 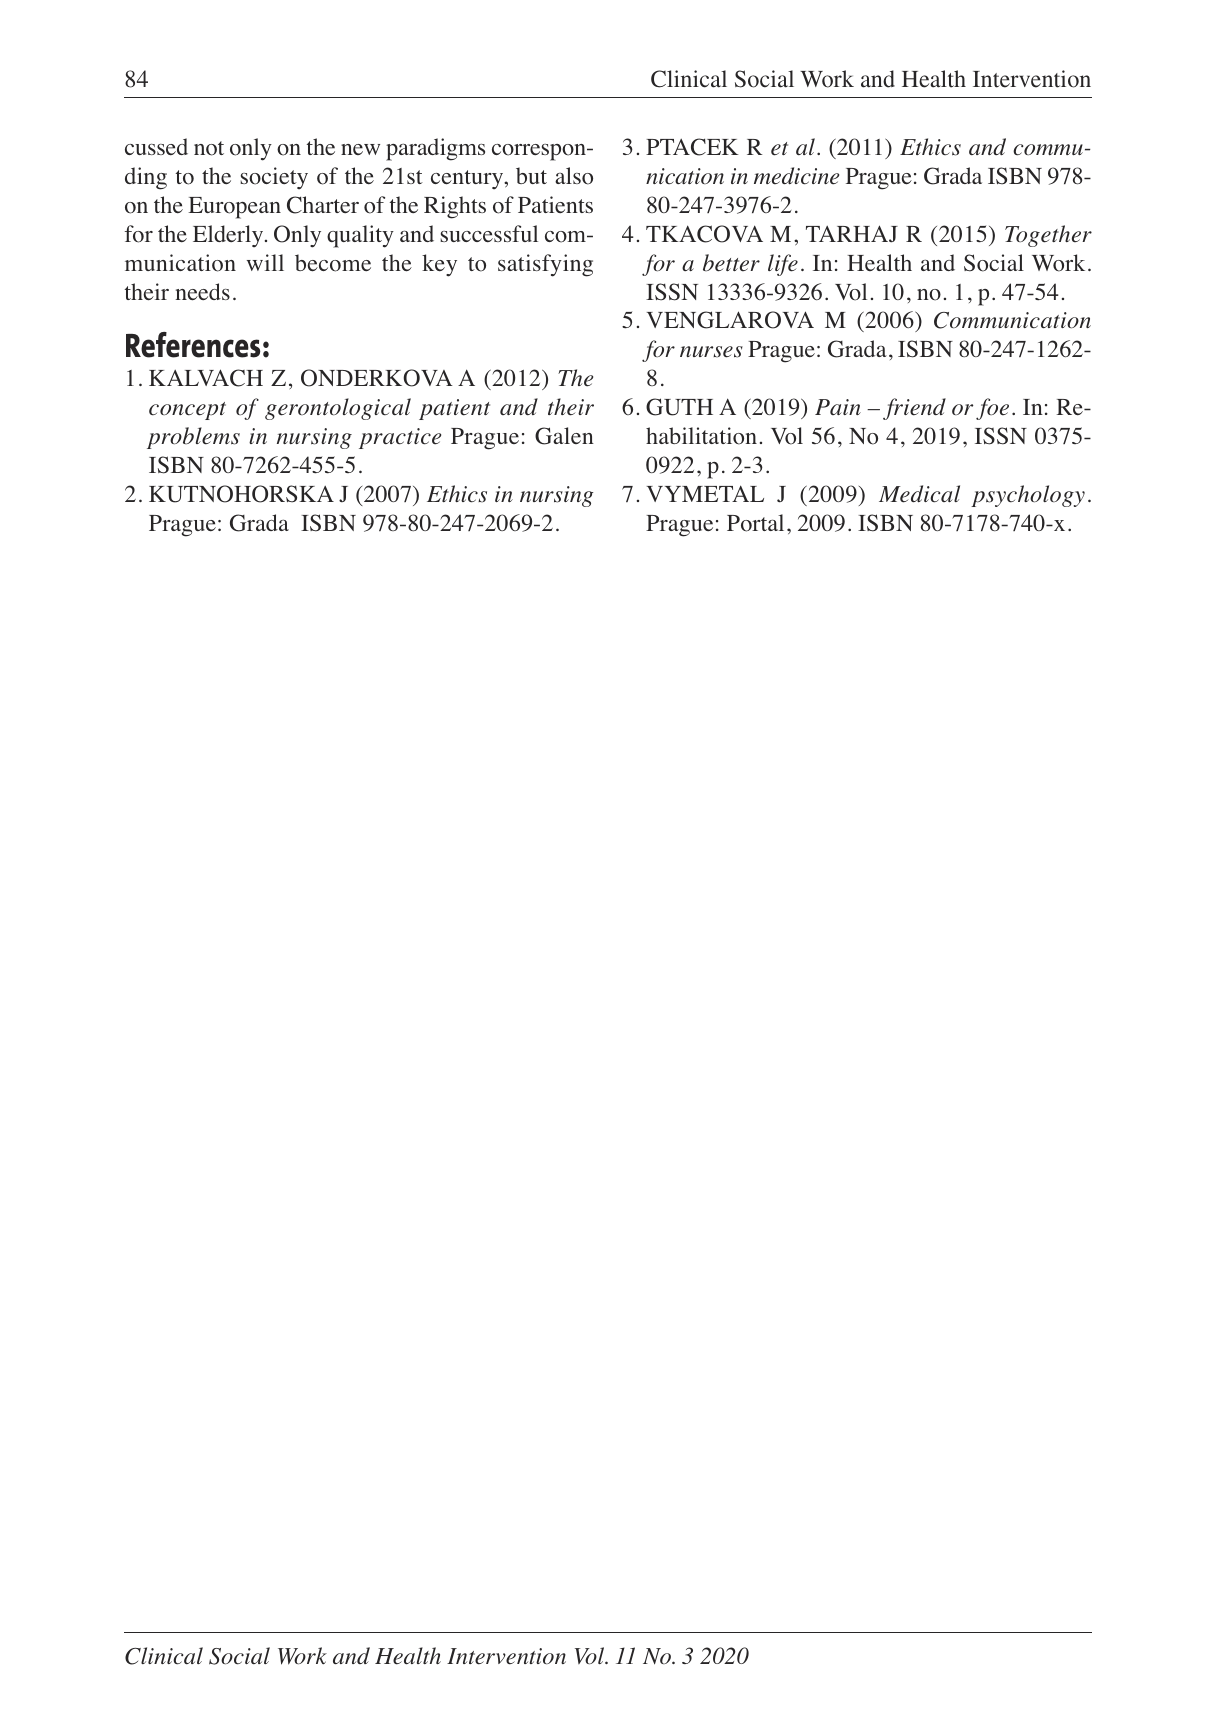 I want to click on also, so click(x=574, y=176).
